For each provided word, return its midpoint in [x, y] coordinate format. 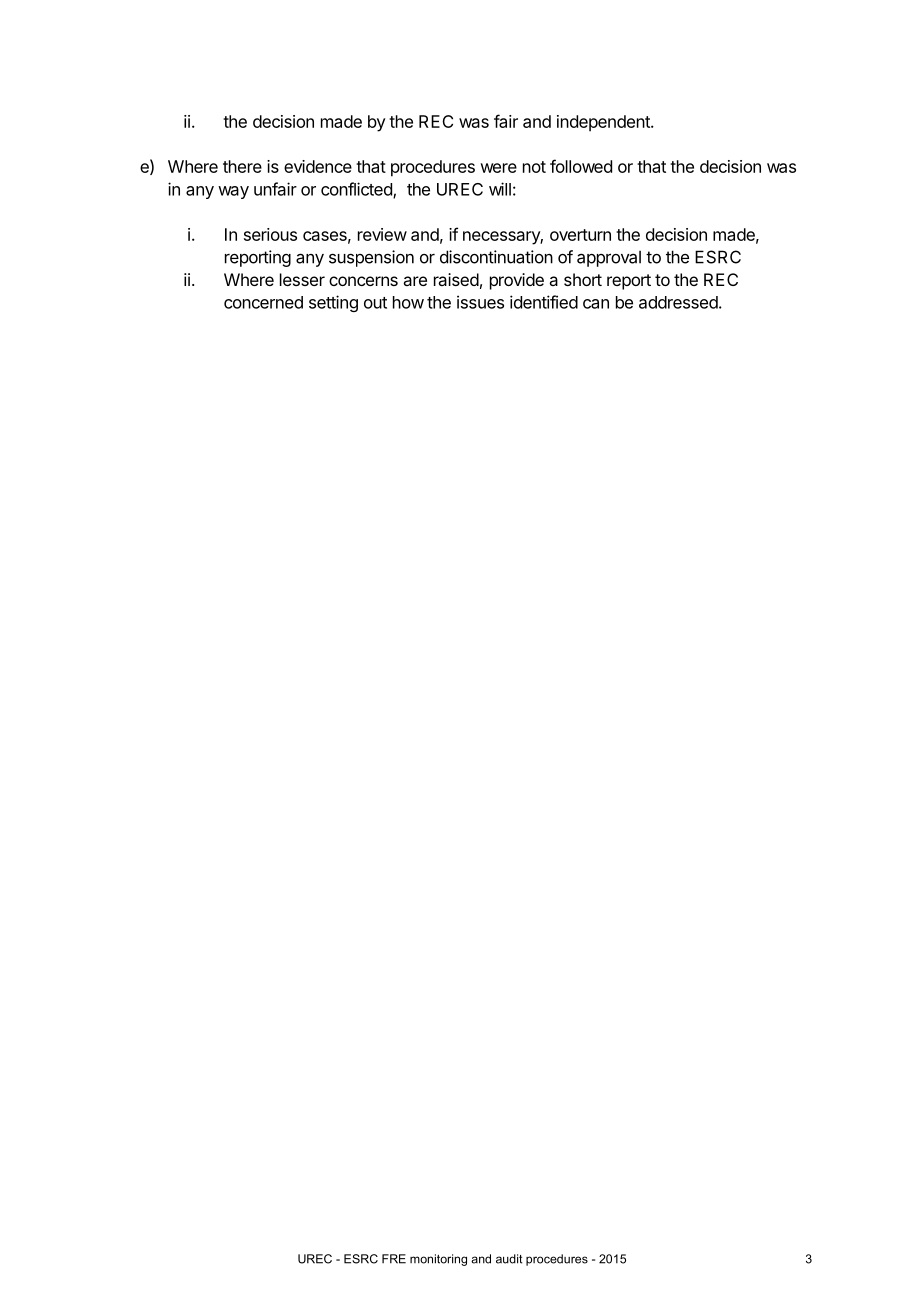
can [596, 304]
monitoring [438, 1260]
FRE [394, 1259]
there [242, 166]
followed [581, 166]
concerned [263, 302]
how [408, 302]
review [382, 234]
